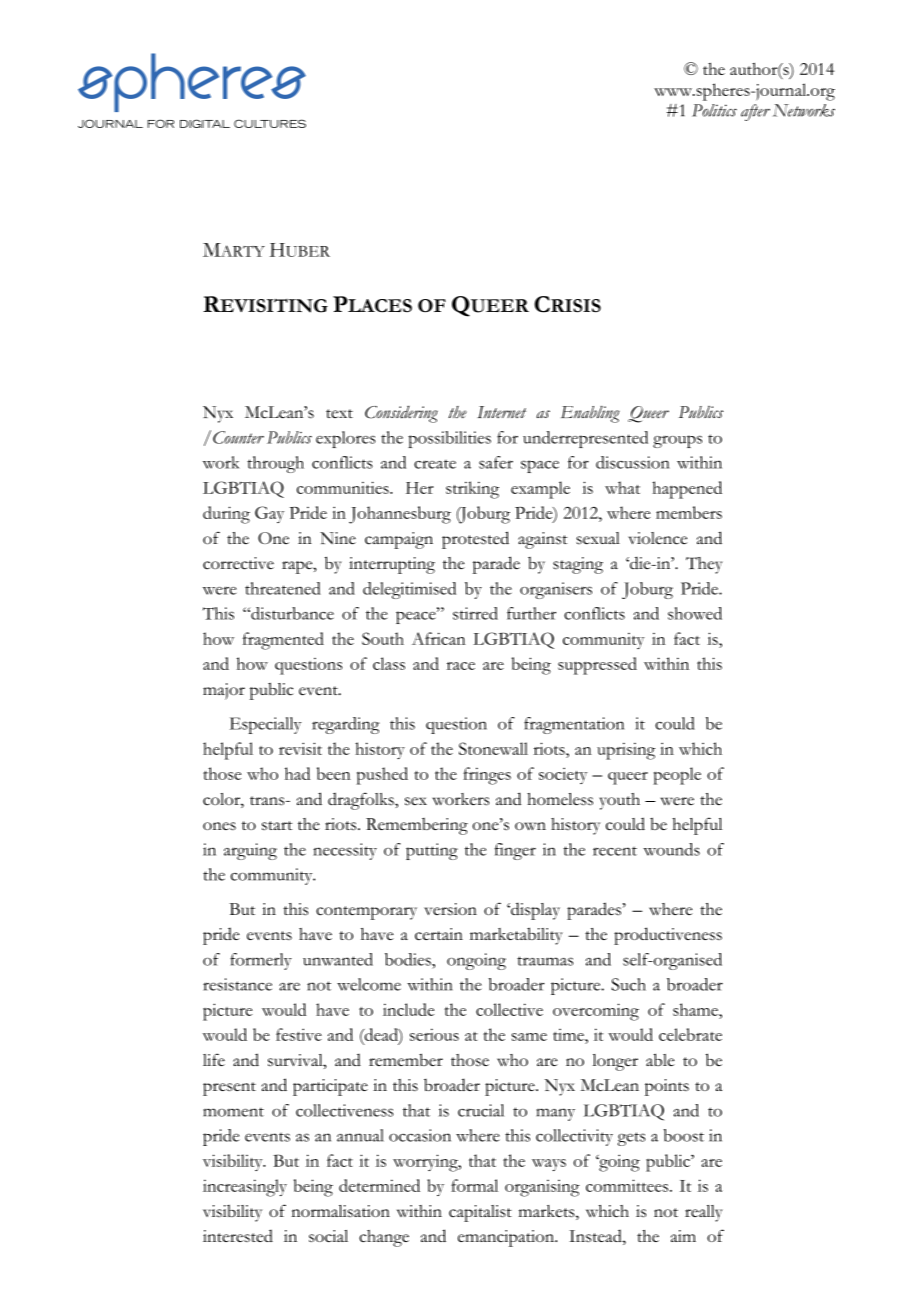 This screenshot has width=924, height=1308. Describe the element at coordinates (695, 613) in the screenshot. I see `showed` at that location.
